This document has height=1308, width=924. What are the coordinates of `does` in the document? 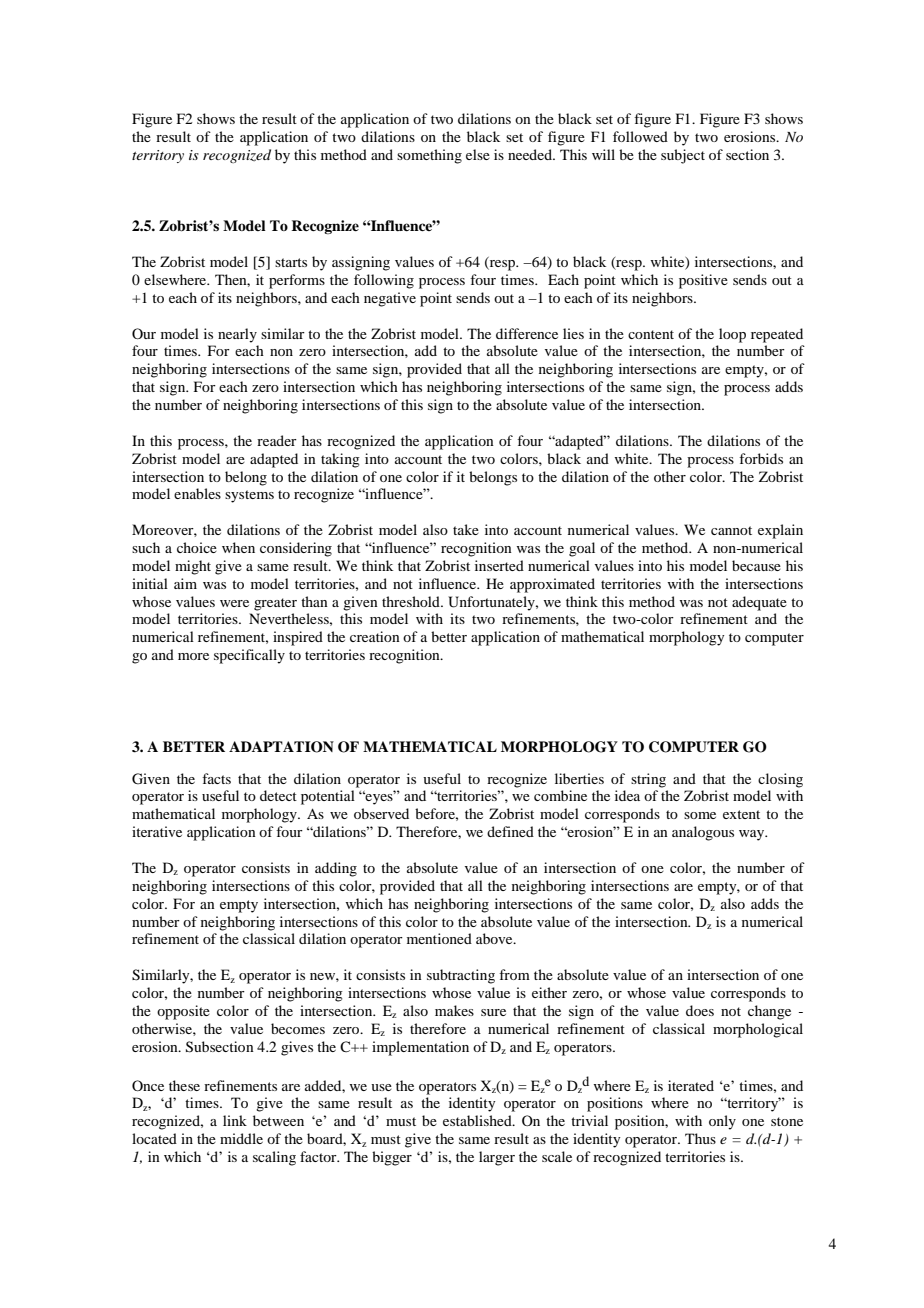 It's located at (700, 1010).
